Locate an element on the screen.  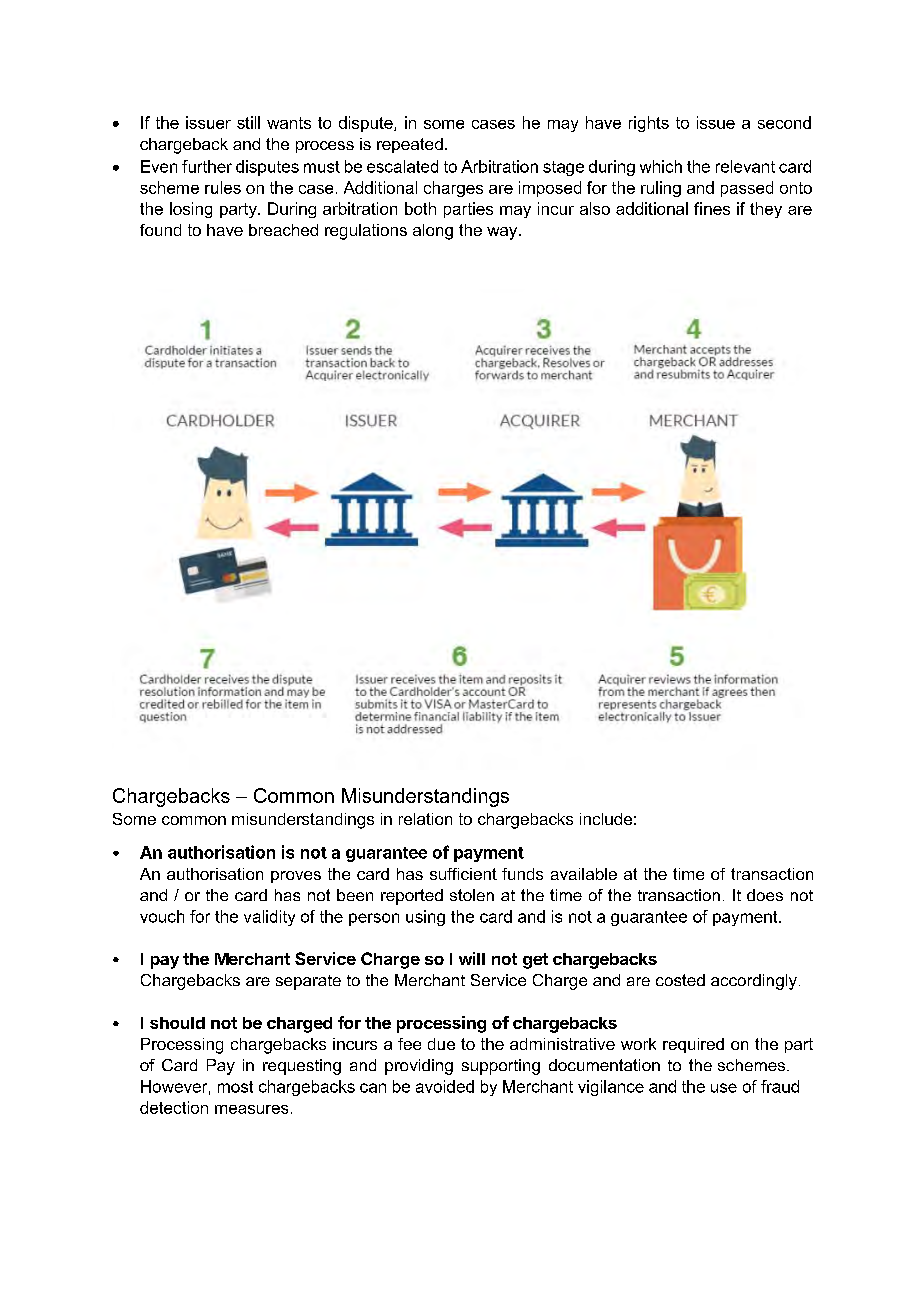
supporting is located at coordinates (501, 1067).
